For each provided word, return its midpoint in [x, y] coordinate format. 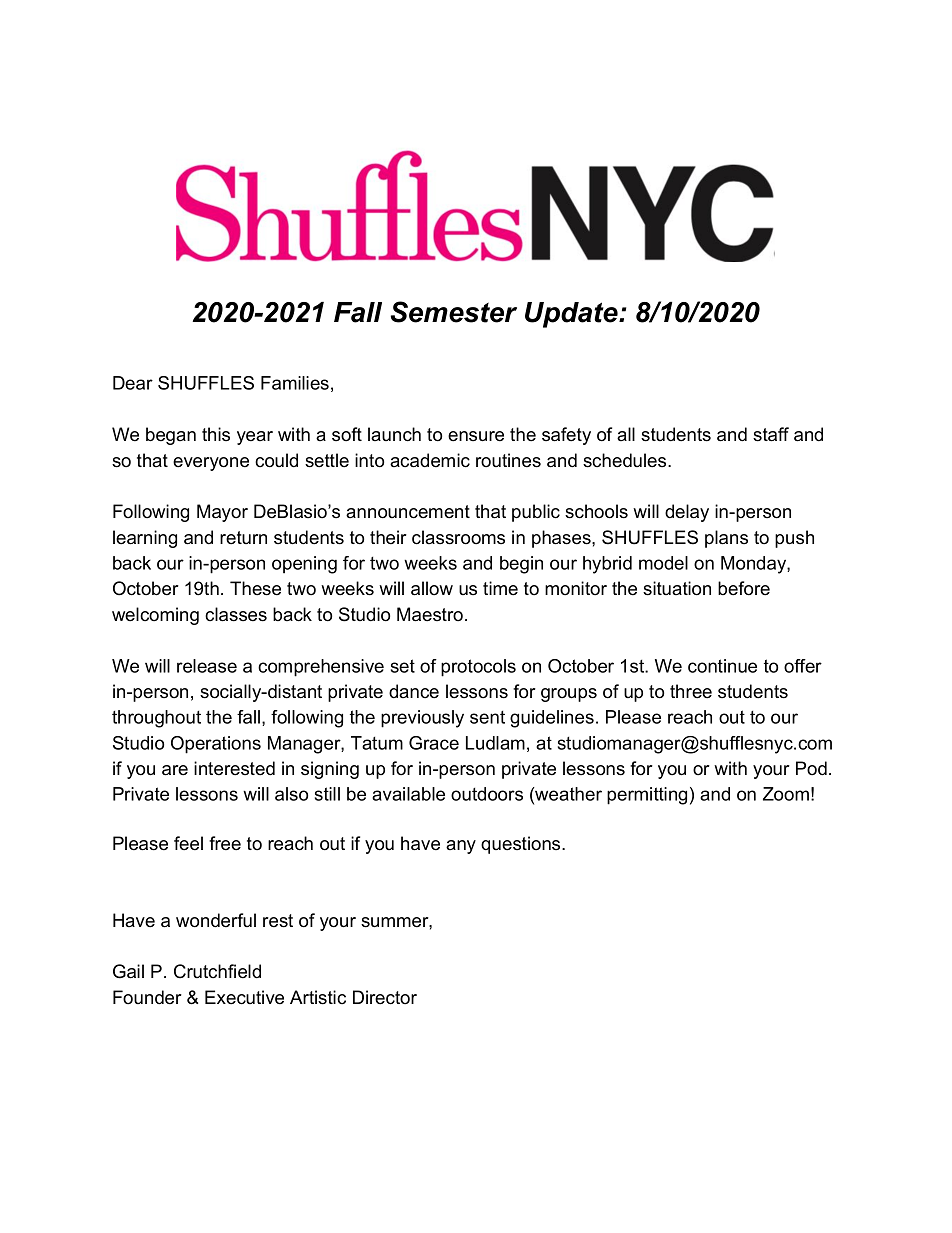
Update [572, 315]
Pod [811, 768]
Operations [216, 745]
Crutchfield [217, 971]
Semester [454, 312]
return [243, 538]
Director [385, 997]
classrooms [458, 537]
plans [726, 539]
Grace [434, 743]
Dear [133, 383]
